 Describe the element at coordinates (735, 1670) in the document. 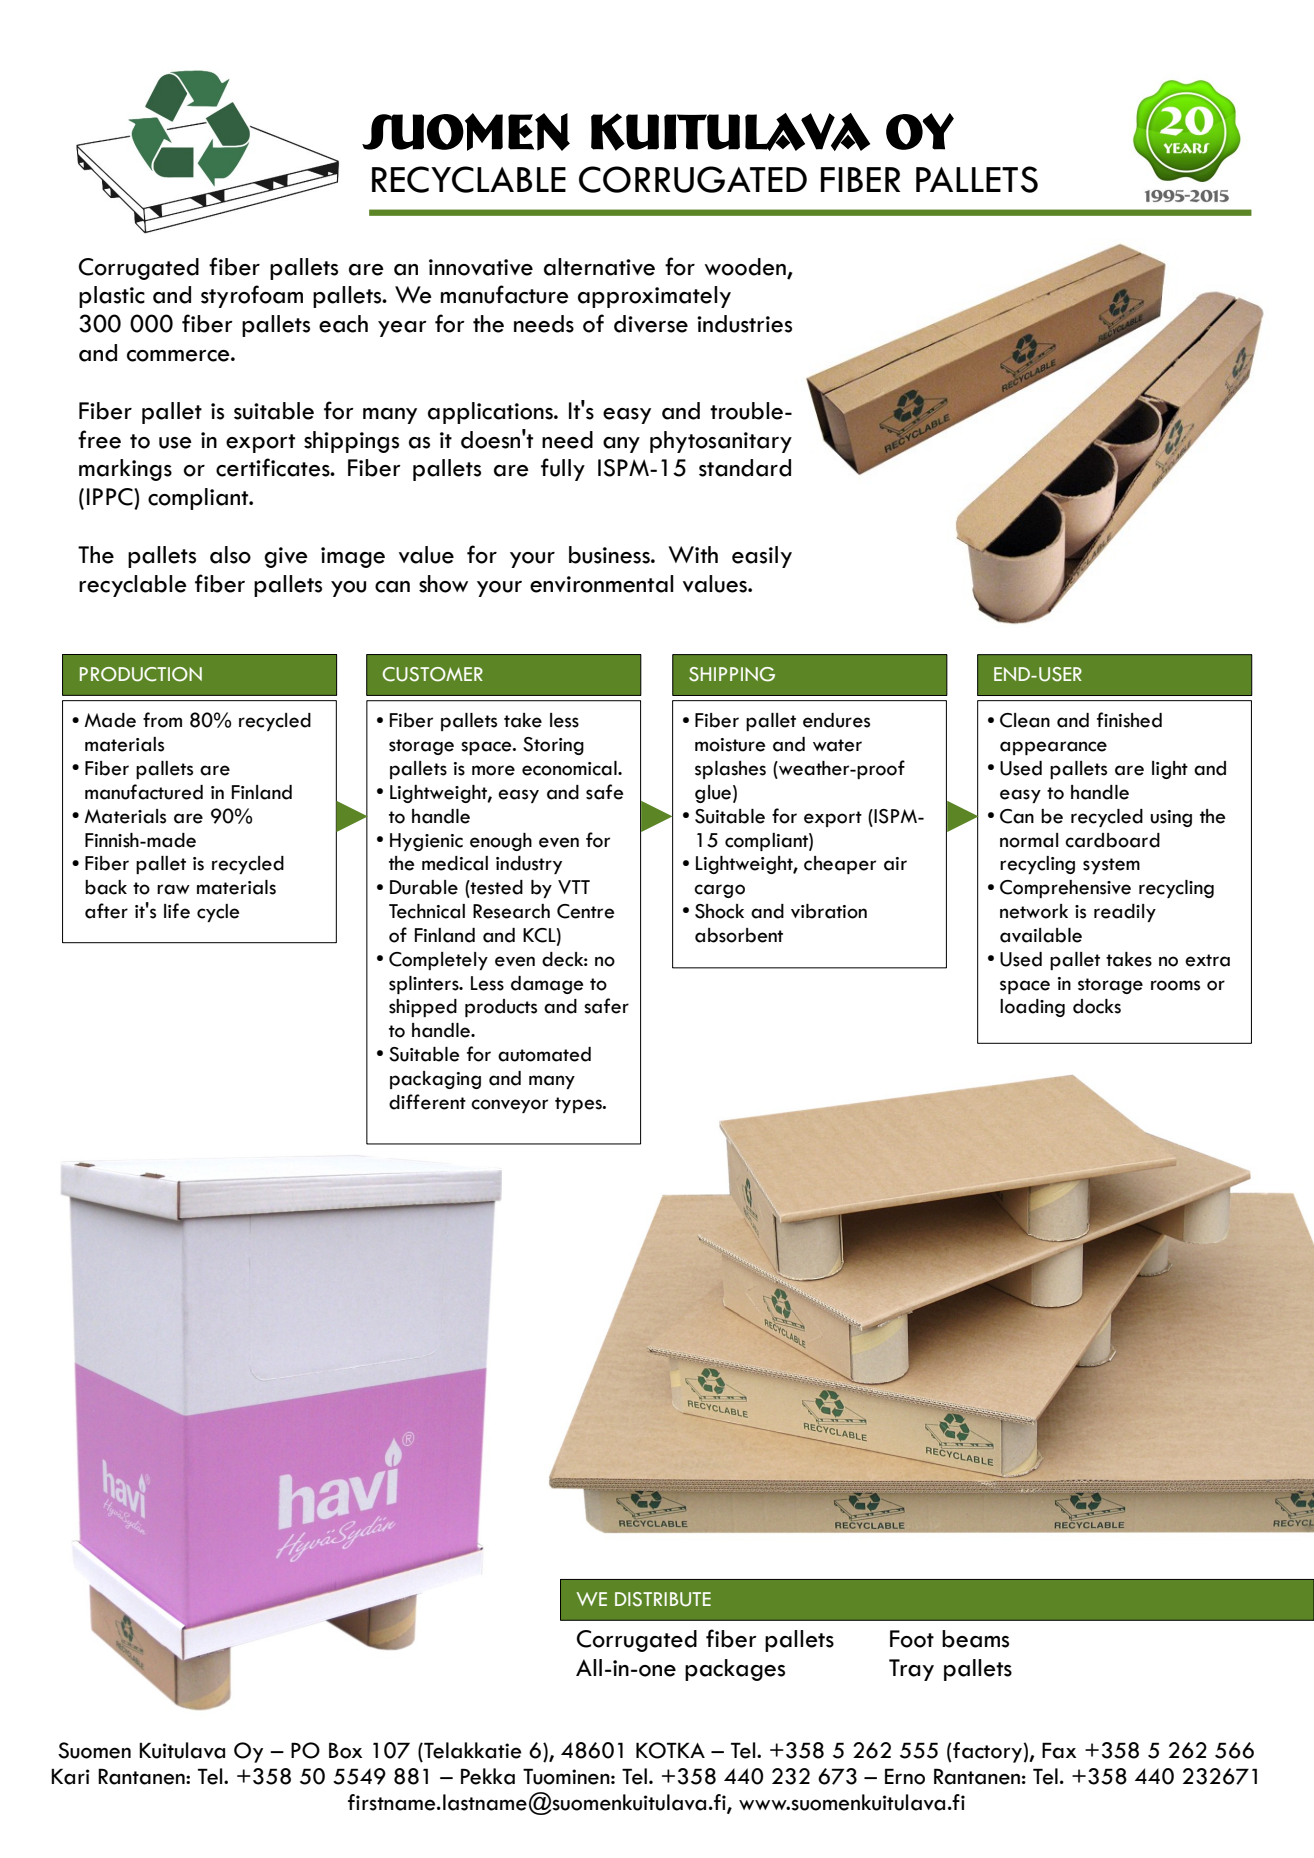

I see `packages` at that location.
